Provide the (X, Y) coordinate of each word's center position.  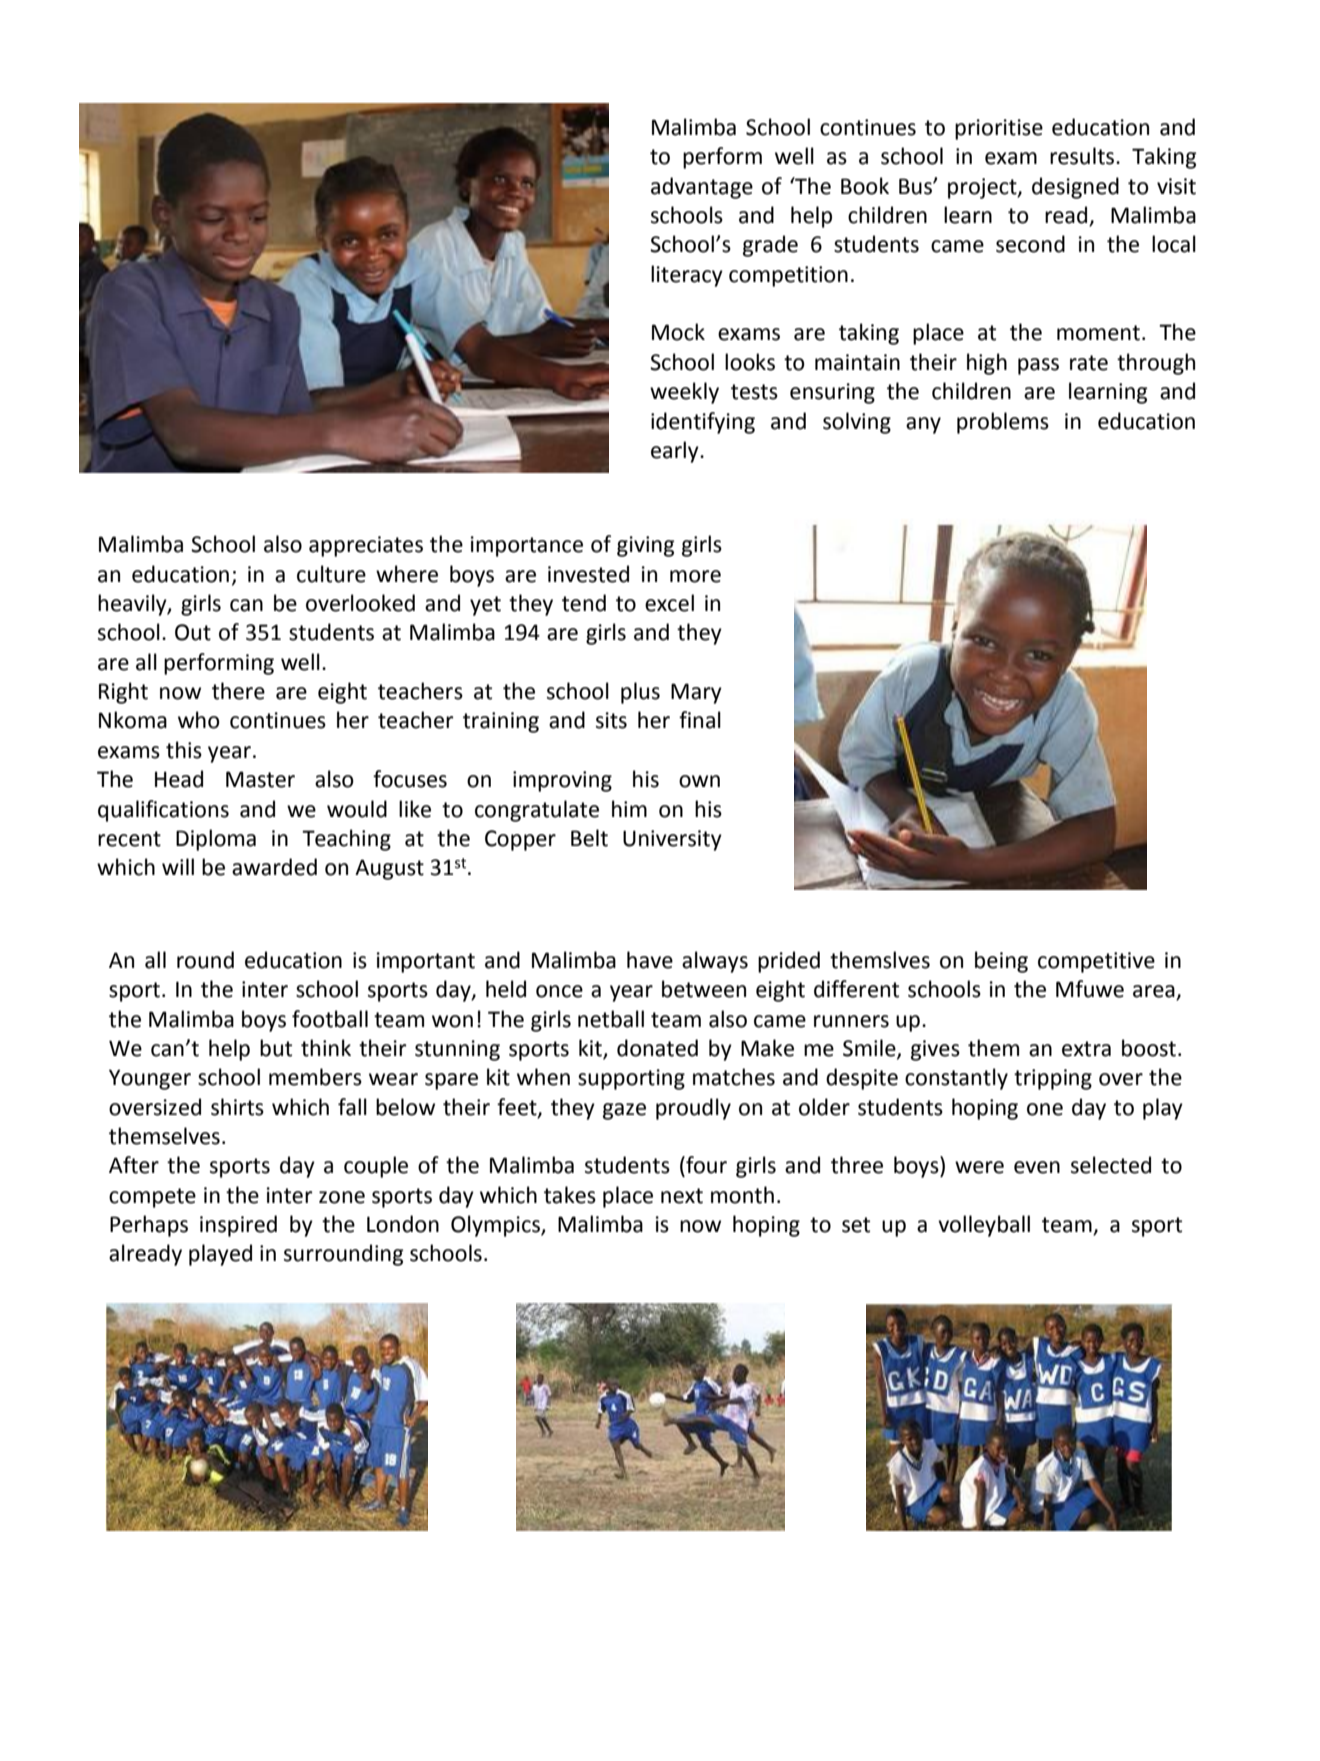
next (682, 1196)
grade (770, 246)
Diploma (216, 840)
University (672, 840)
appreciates (366, 546)
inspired (238, 1226)
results (1083, 156)
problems (1003, 423)
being (1001, 962)
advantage (702, 188)
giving (645, 546)
